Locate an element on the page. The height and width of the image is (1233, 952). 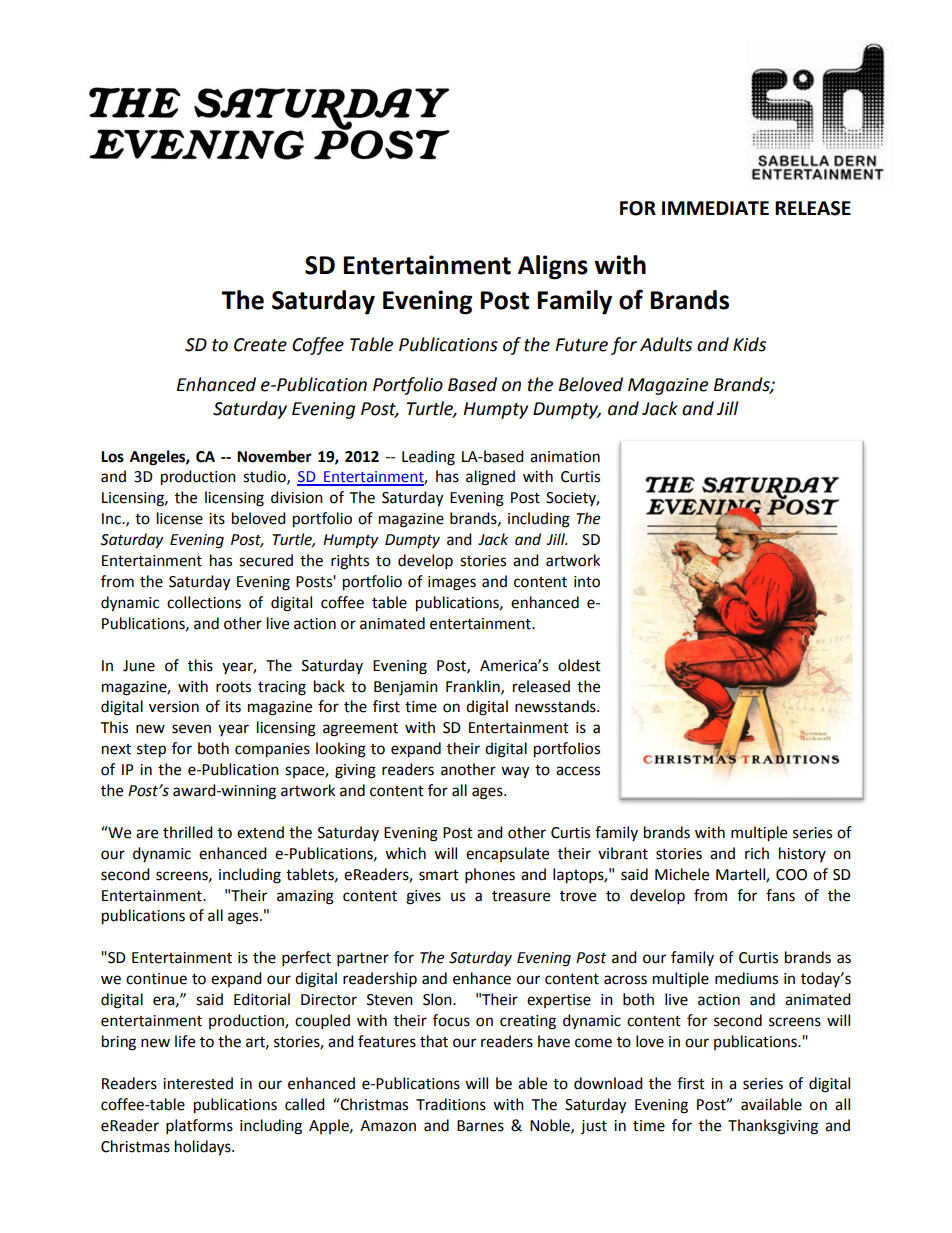
Aligns is located at coordinates (553, 267).
